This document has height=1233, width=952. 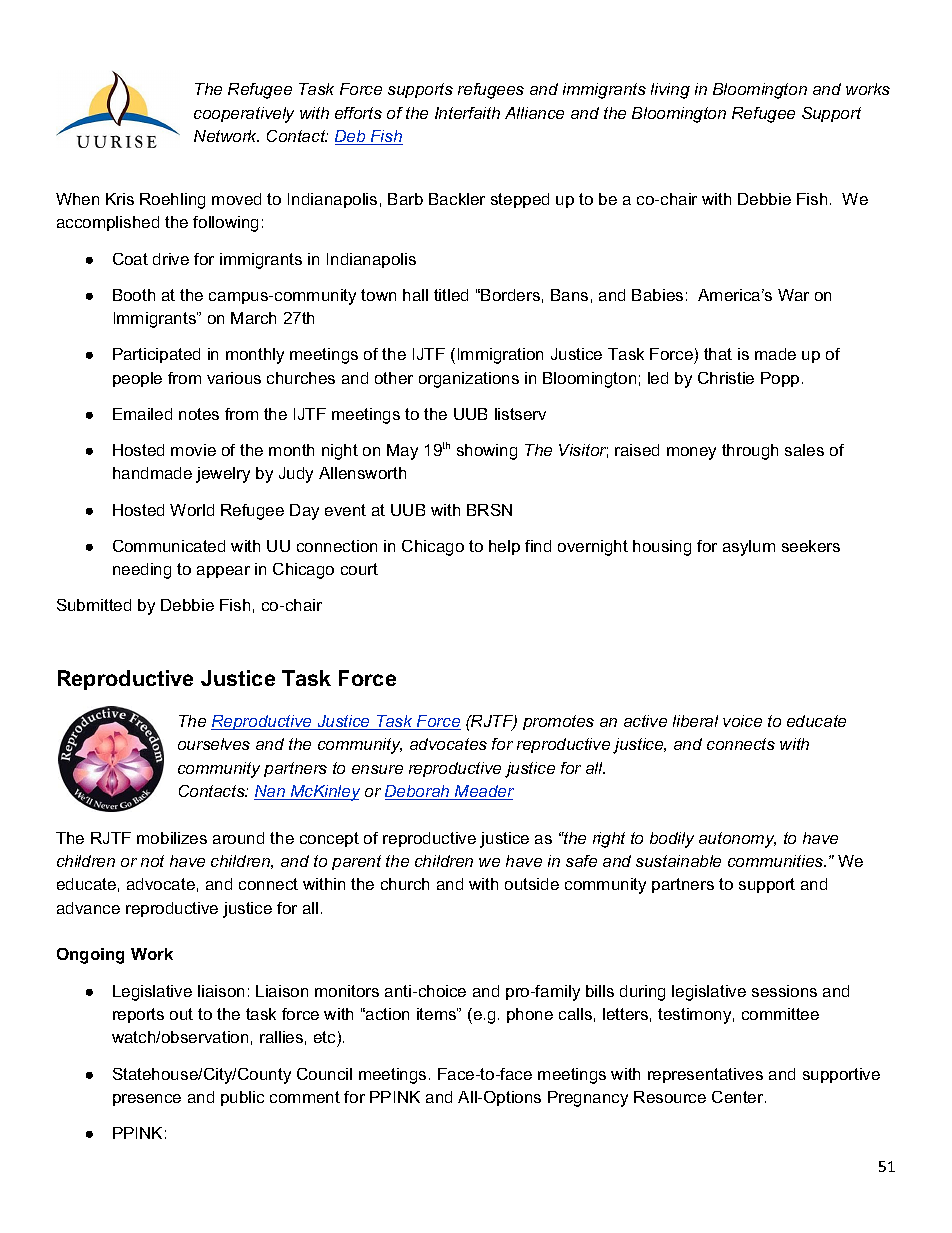 What do you see at coordinates (705, 1075) in the document?
I see `representatives` at bounding box center [705, 1075].
